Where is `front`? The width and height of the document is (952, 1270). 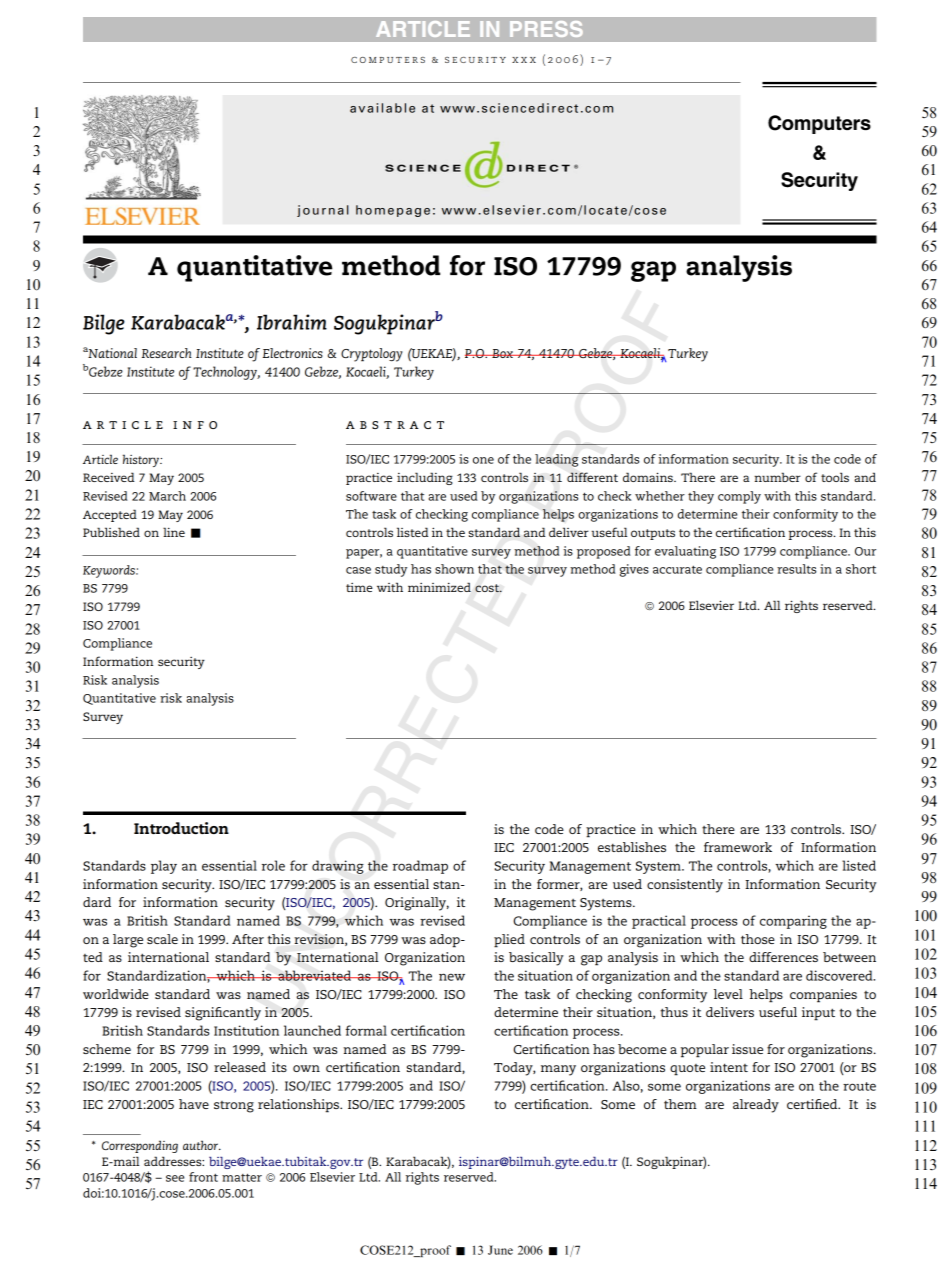 front is located at coordinates (203, 1177).
